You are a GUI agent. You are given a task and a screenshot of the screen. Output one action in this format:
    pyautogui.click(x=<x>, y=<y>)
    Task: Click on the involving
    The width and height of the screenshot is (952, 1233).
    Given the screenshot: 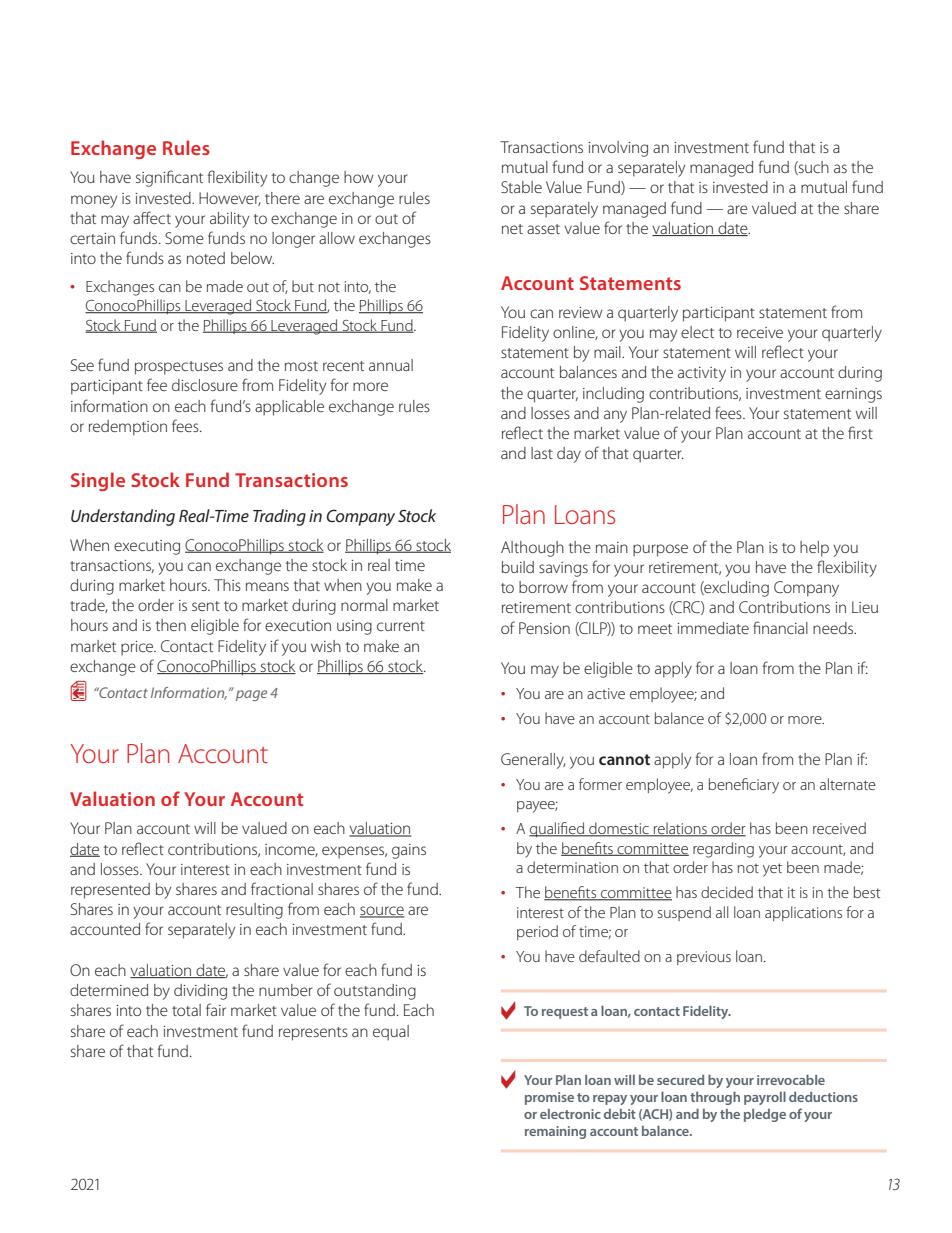 What is the action you would take?
    pyautogui.click(x=618, y=149)
